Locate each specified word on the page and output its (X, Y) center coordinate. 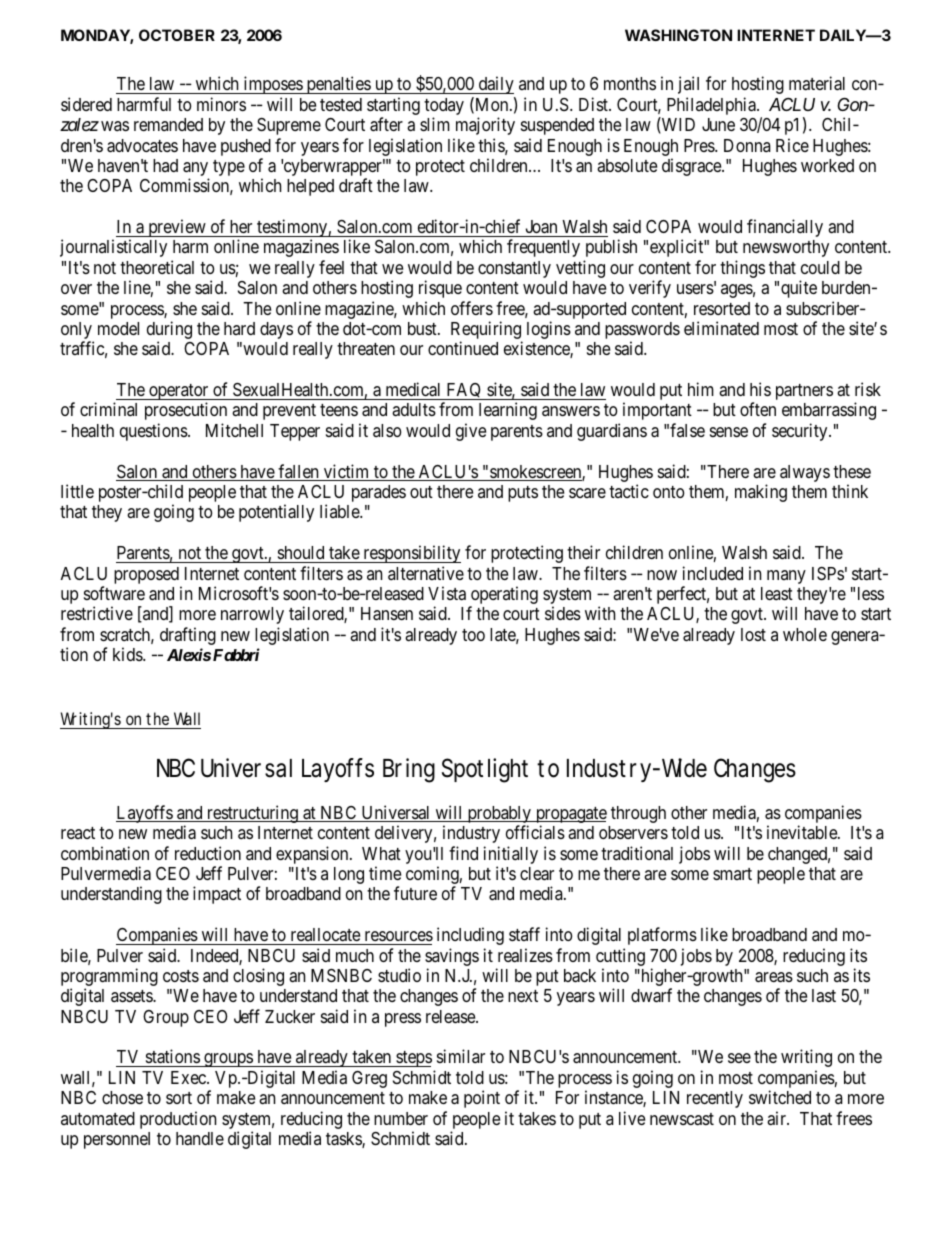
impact (217, 895)
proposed (146, 575)
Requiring (486, 331)
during (169, 331)
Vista (447, 593)
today (444, 108)
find (463, 853)
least (777, 593)
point (482, 1099)
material (817, 83)
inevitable (803, 832)
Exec (189, 1077)
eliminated (721, 328)
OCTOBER (177, 35)
